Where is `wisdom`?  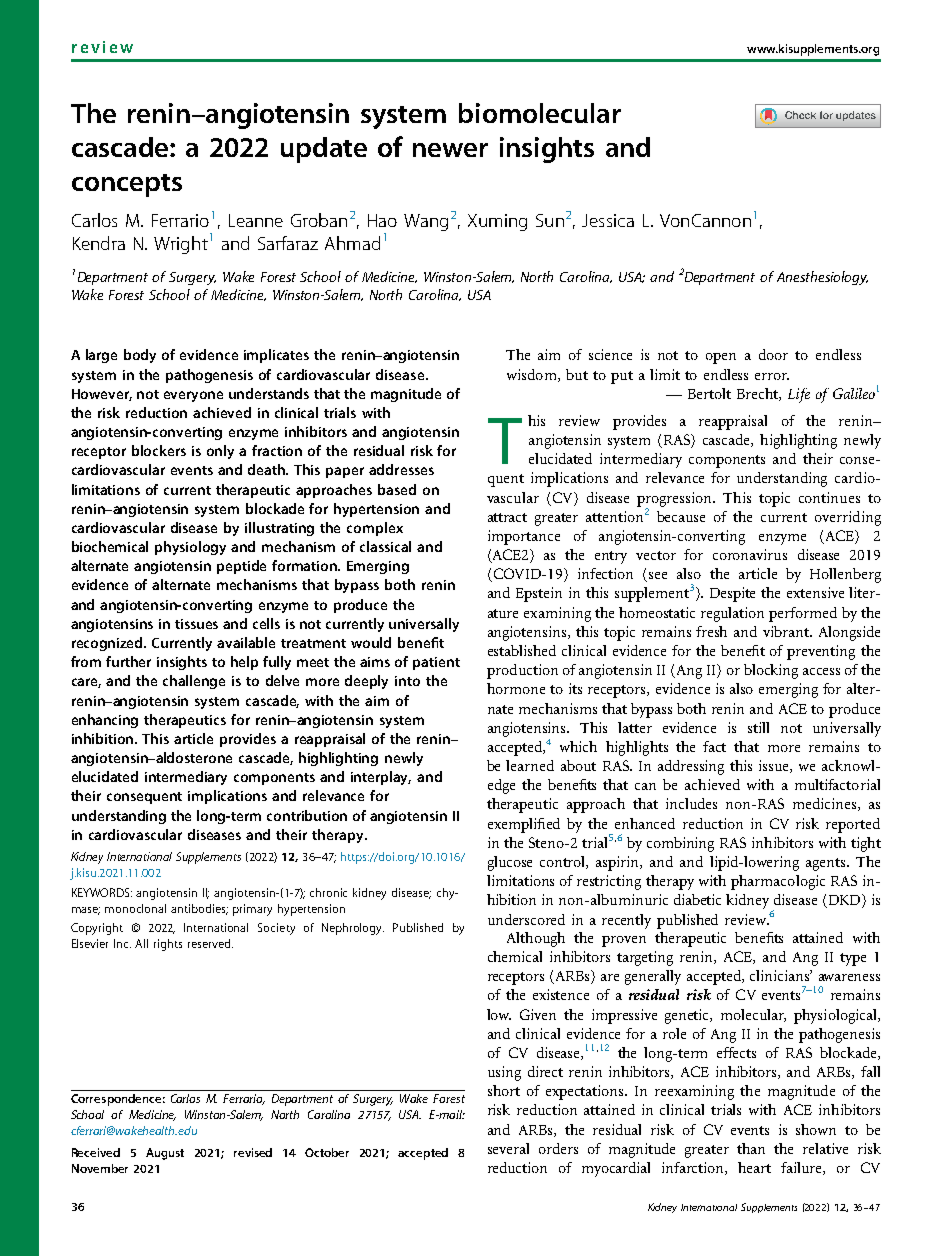
wisdom is located at coordinates (533, 375).
